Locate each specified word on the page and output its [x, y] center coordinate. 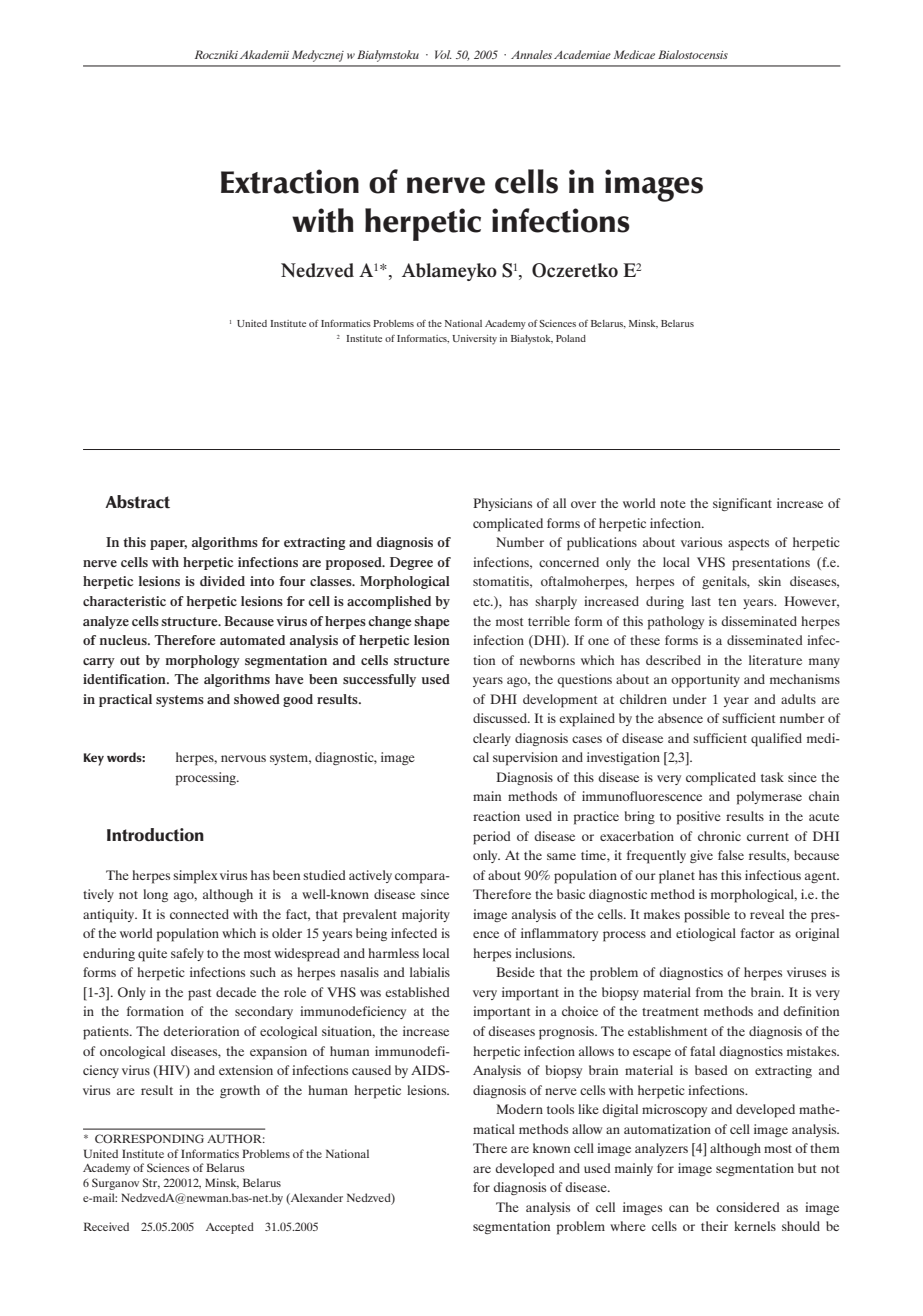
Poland [571, 338]
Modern [519, 1109]
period [491, 838]
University [474, 340]
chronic [719, 836]
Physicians [502, 504]
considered [747, 1207]
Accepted [230, 1228]
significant [742, 504]
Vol [443, 54]
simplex [195, 877]
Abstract [137, 502]
